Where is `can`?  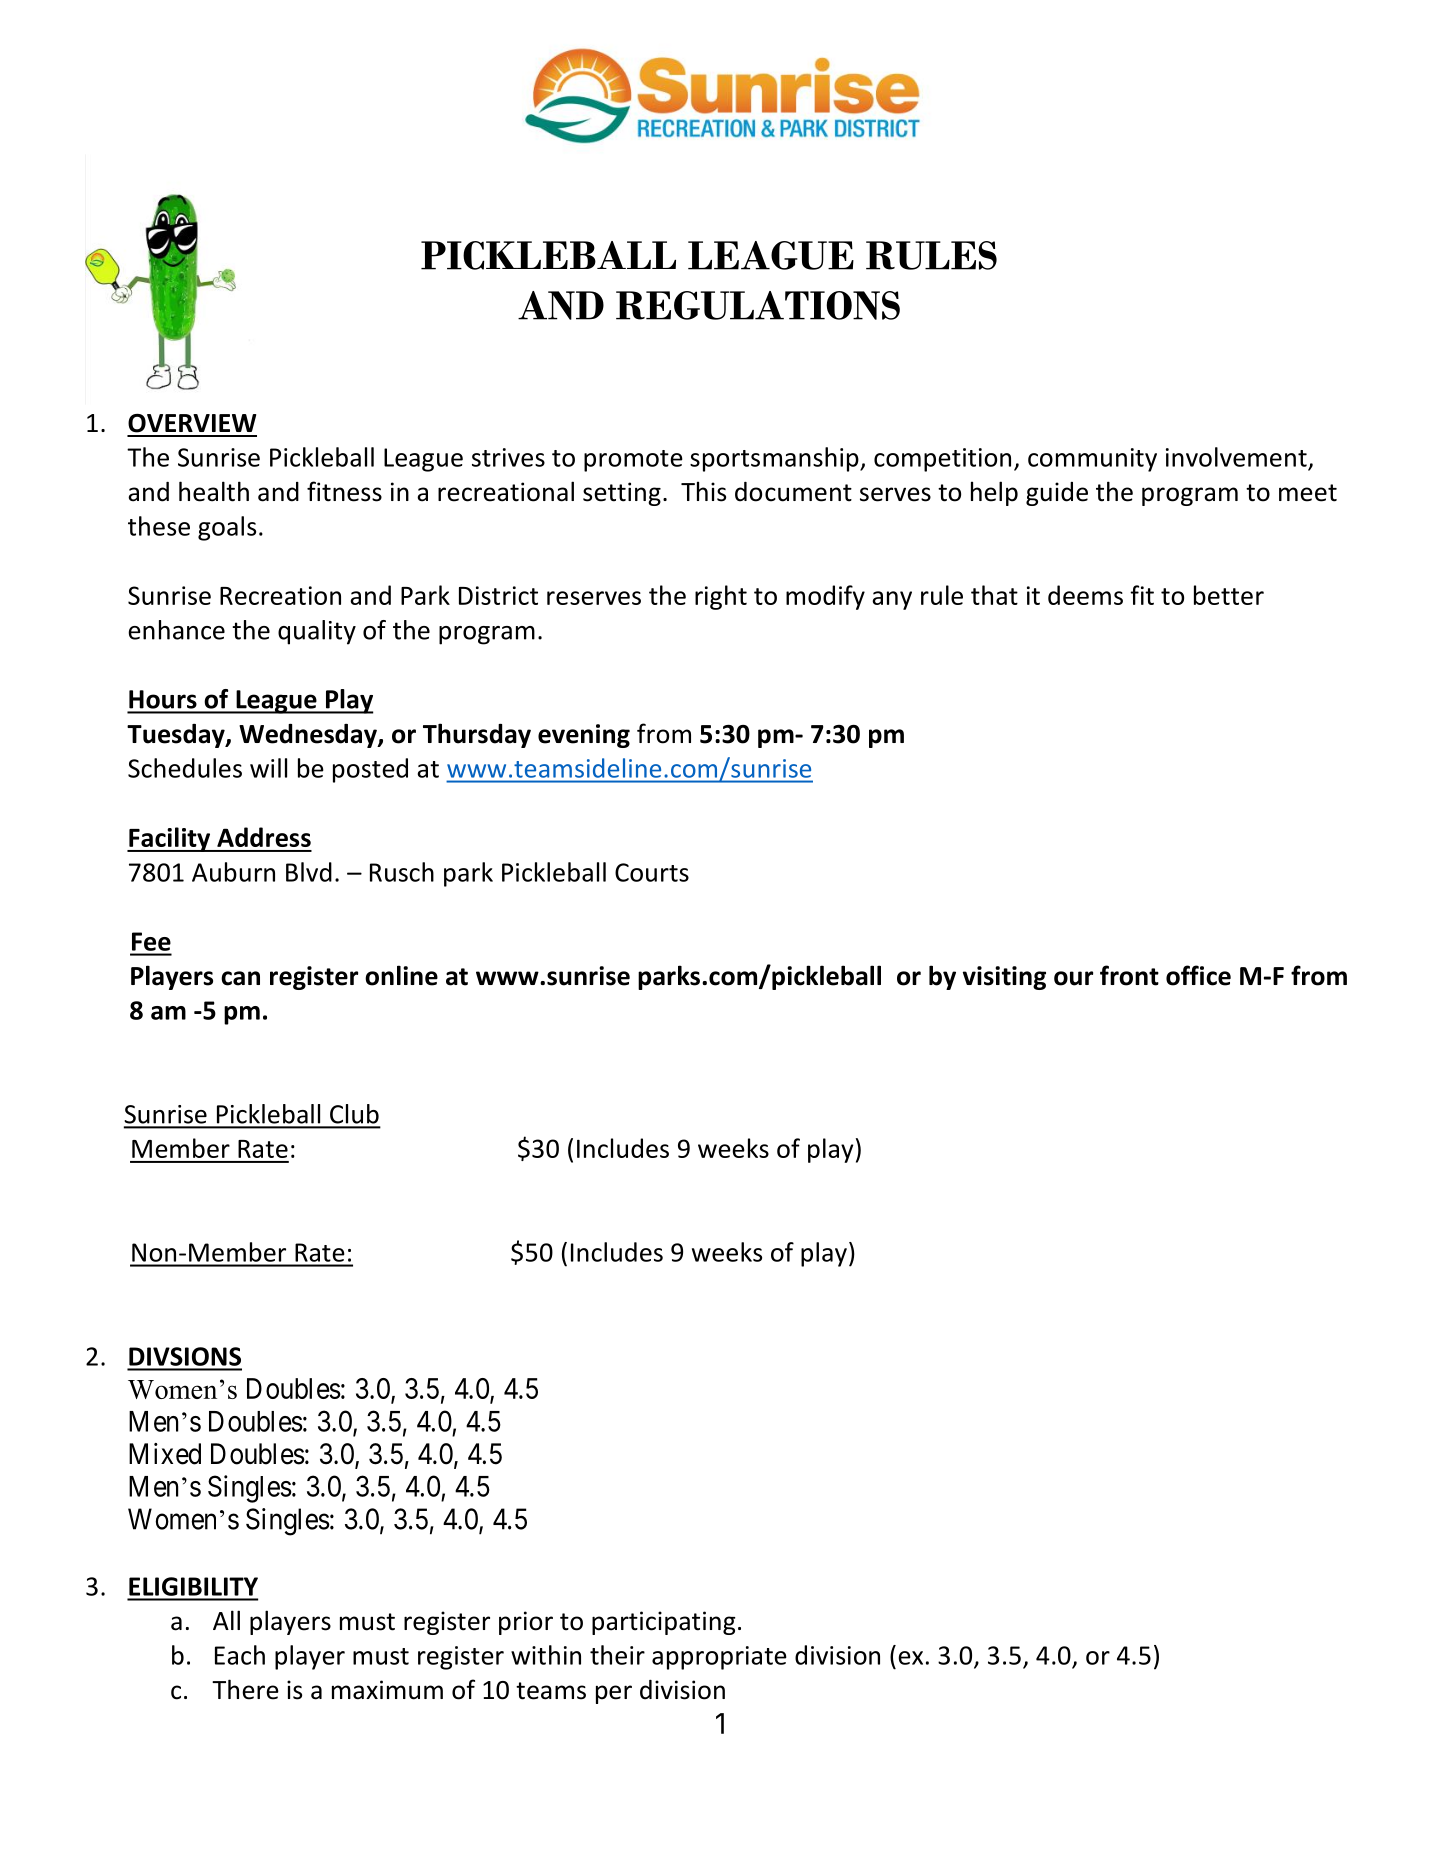
can is located at coordinates (240, 978).
